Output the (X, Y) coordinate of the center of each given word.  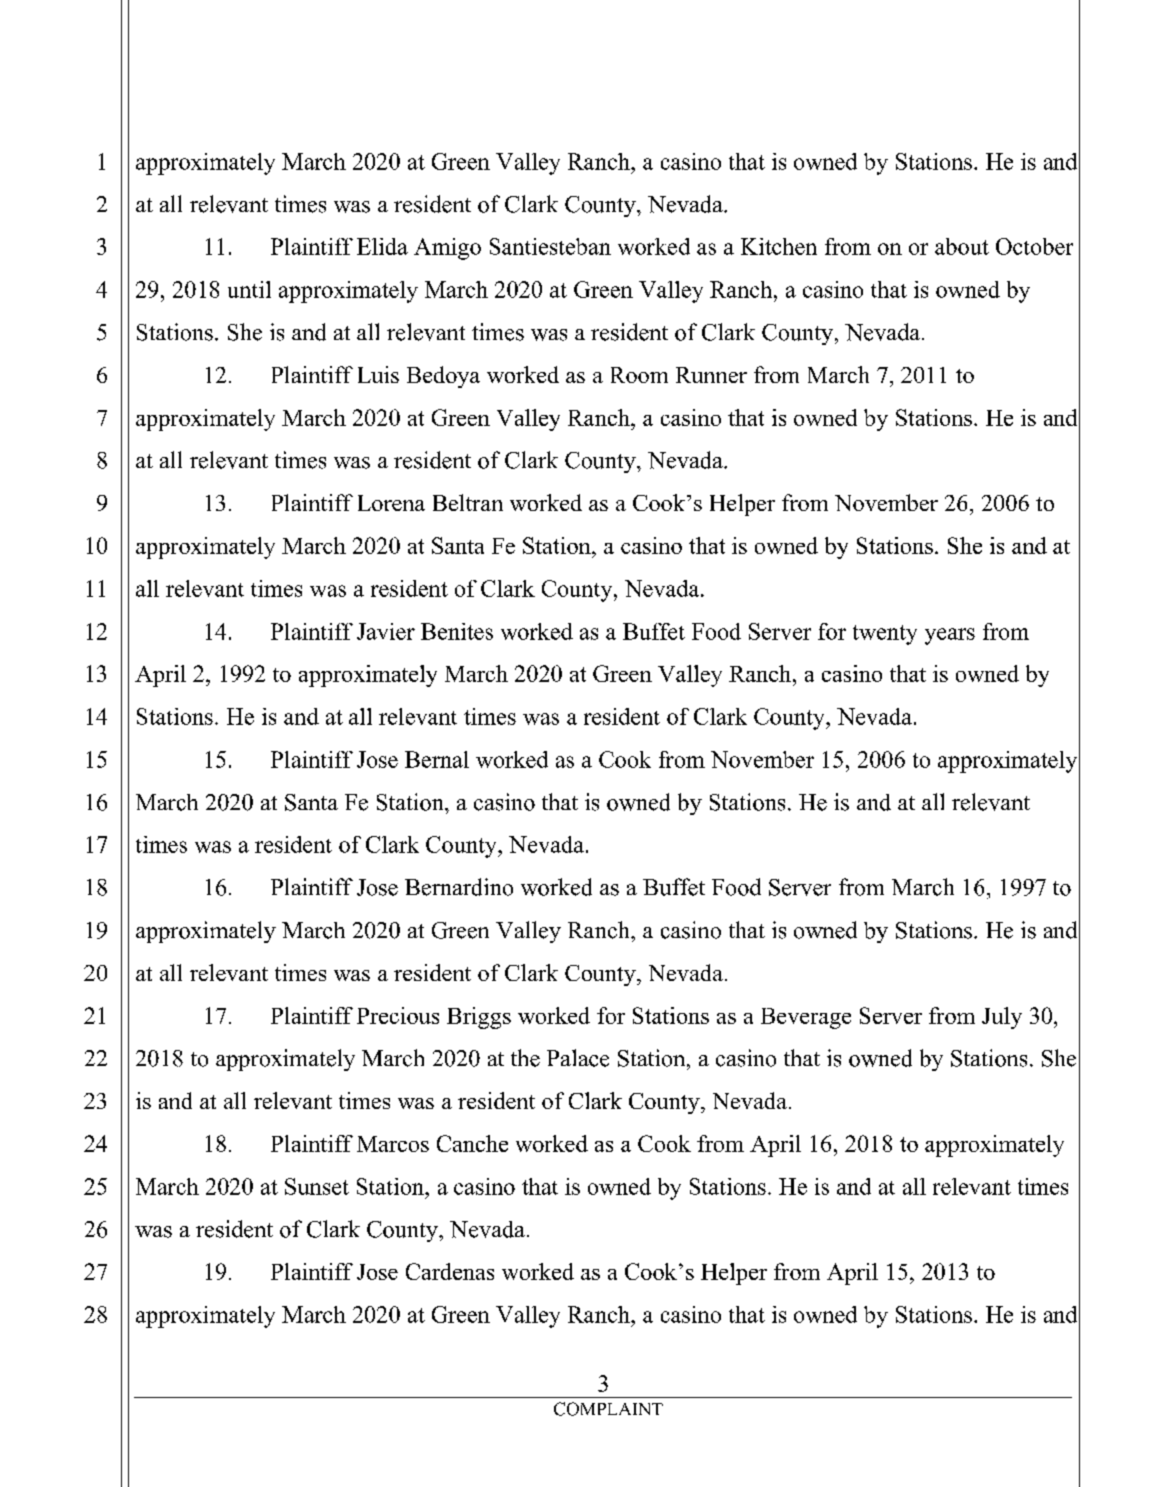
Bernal (437, 759)
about (962, 246)
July (1002, 1018)
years (950, 636)
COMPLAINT (608, 1409)
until (249, 289)
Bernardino (459, 887)
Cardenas (450, 1271)
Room (639, 375)
